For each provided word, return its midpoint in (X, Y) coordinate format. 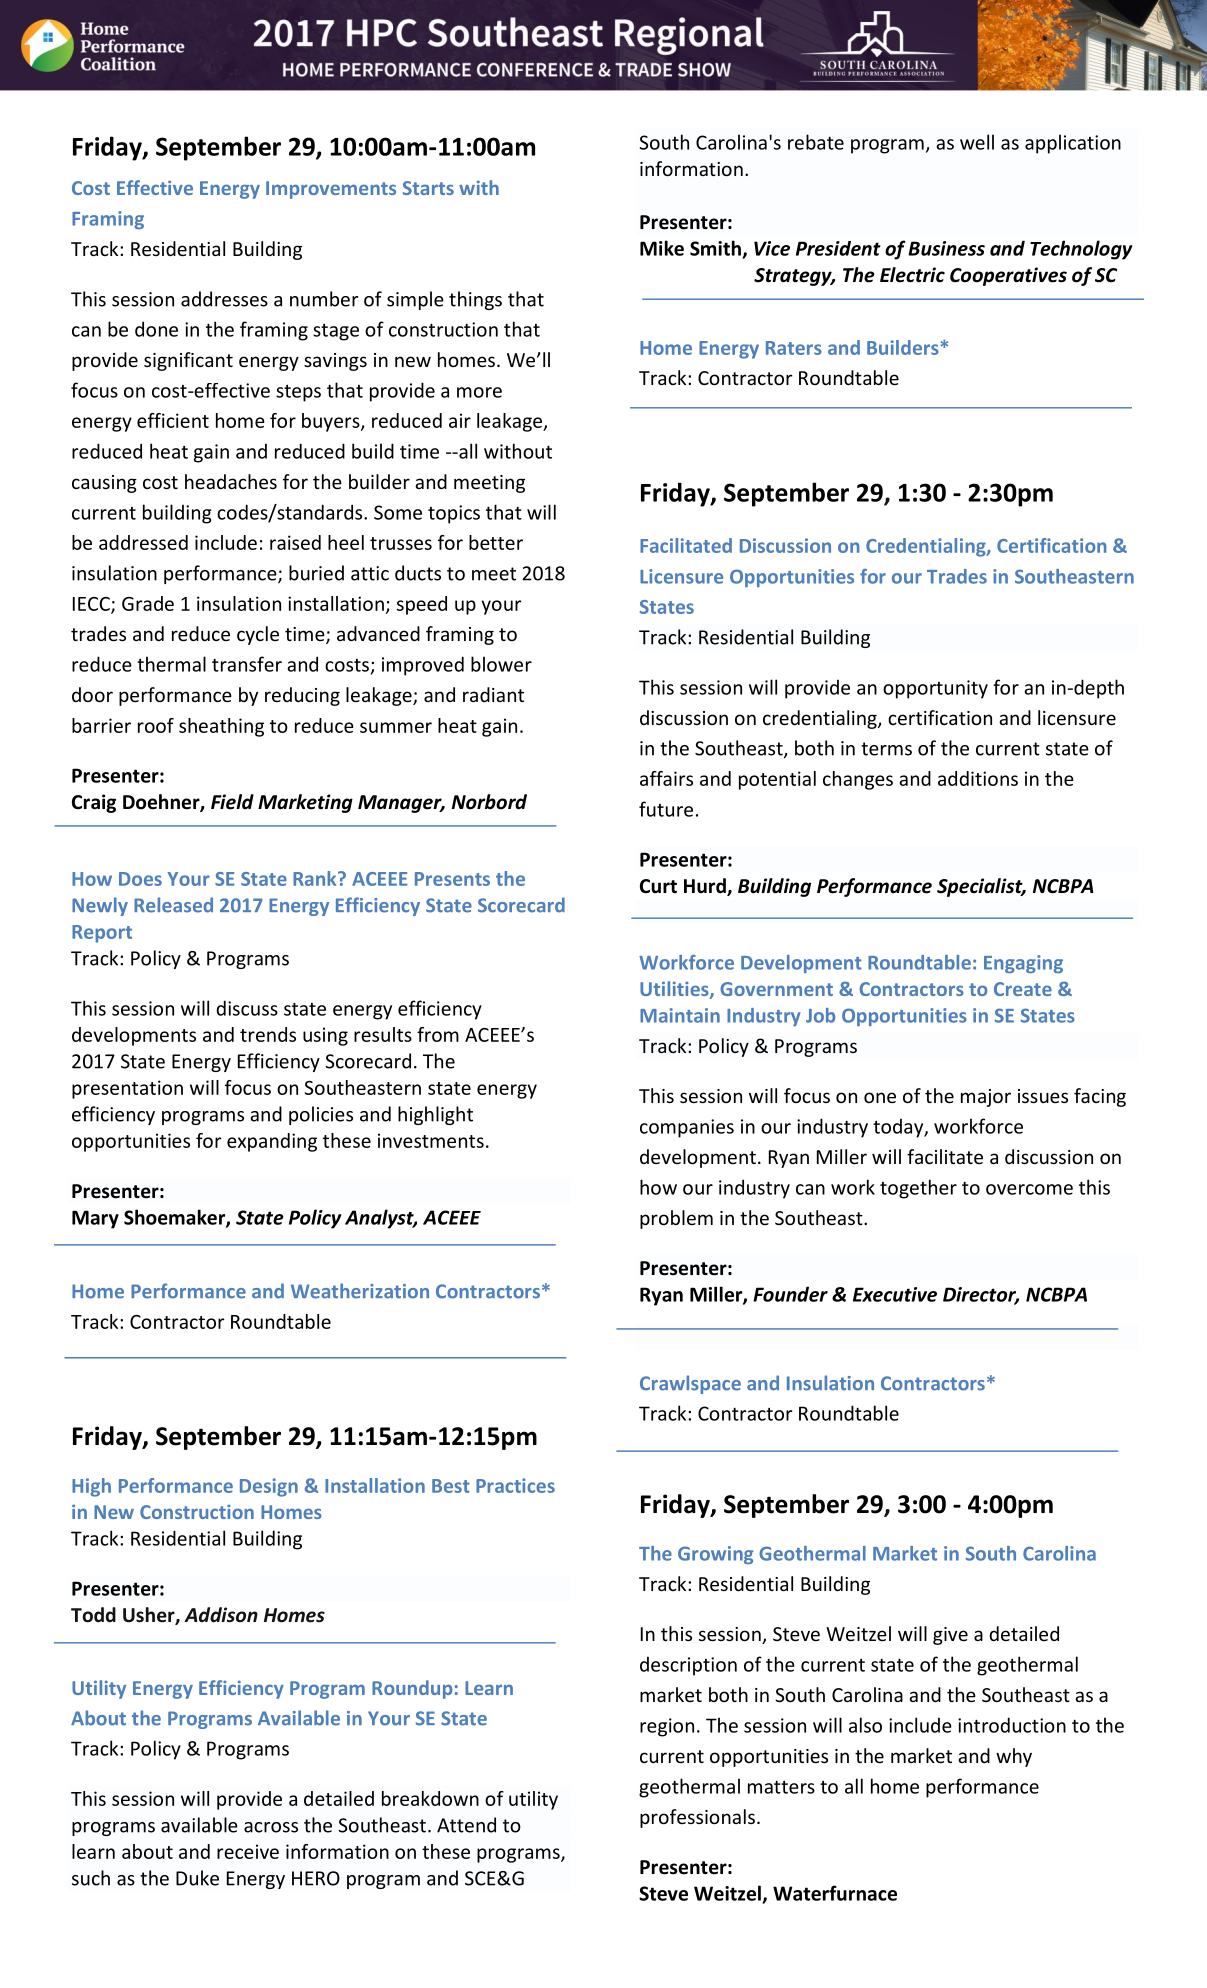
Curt (658, 886)
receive (248, 1851)
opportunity (935, 689)
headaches (231, 481)
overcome (1029, 1189)
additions (978, 778)
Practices (515, 1485)
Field (232, 802)
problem (676, 1219)
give (950, 1636)
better (496, 542)
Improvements (331, 190)
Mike (662, 248)
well (977, 142)
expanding (272, 1142)
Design (269, 1487)
